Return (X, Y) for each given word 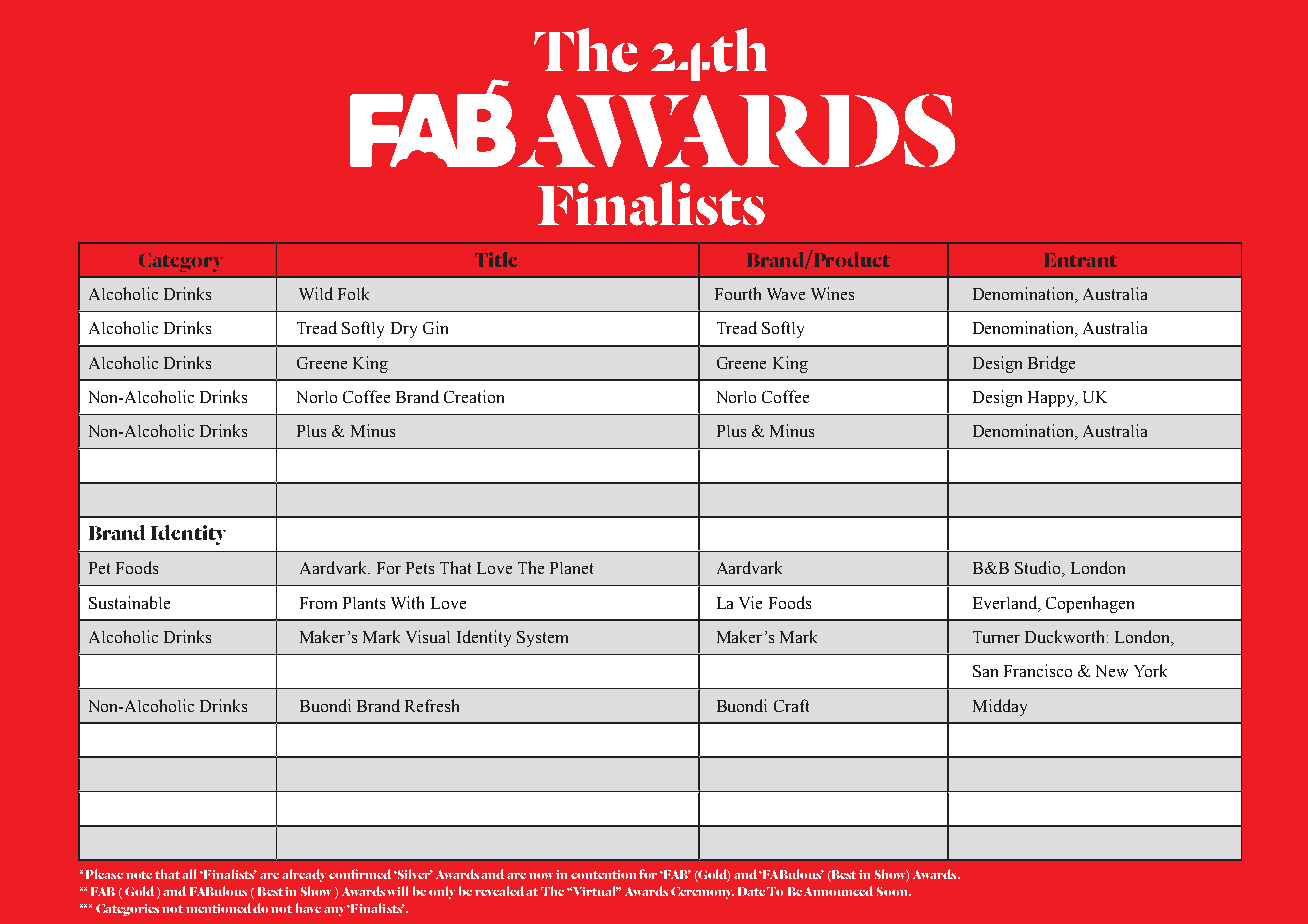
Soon (893, 891)
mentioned (218, 908)
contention (603, 874)
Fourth (738, 293)
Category (181, 262)
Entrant (1080, 260)
